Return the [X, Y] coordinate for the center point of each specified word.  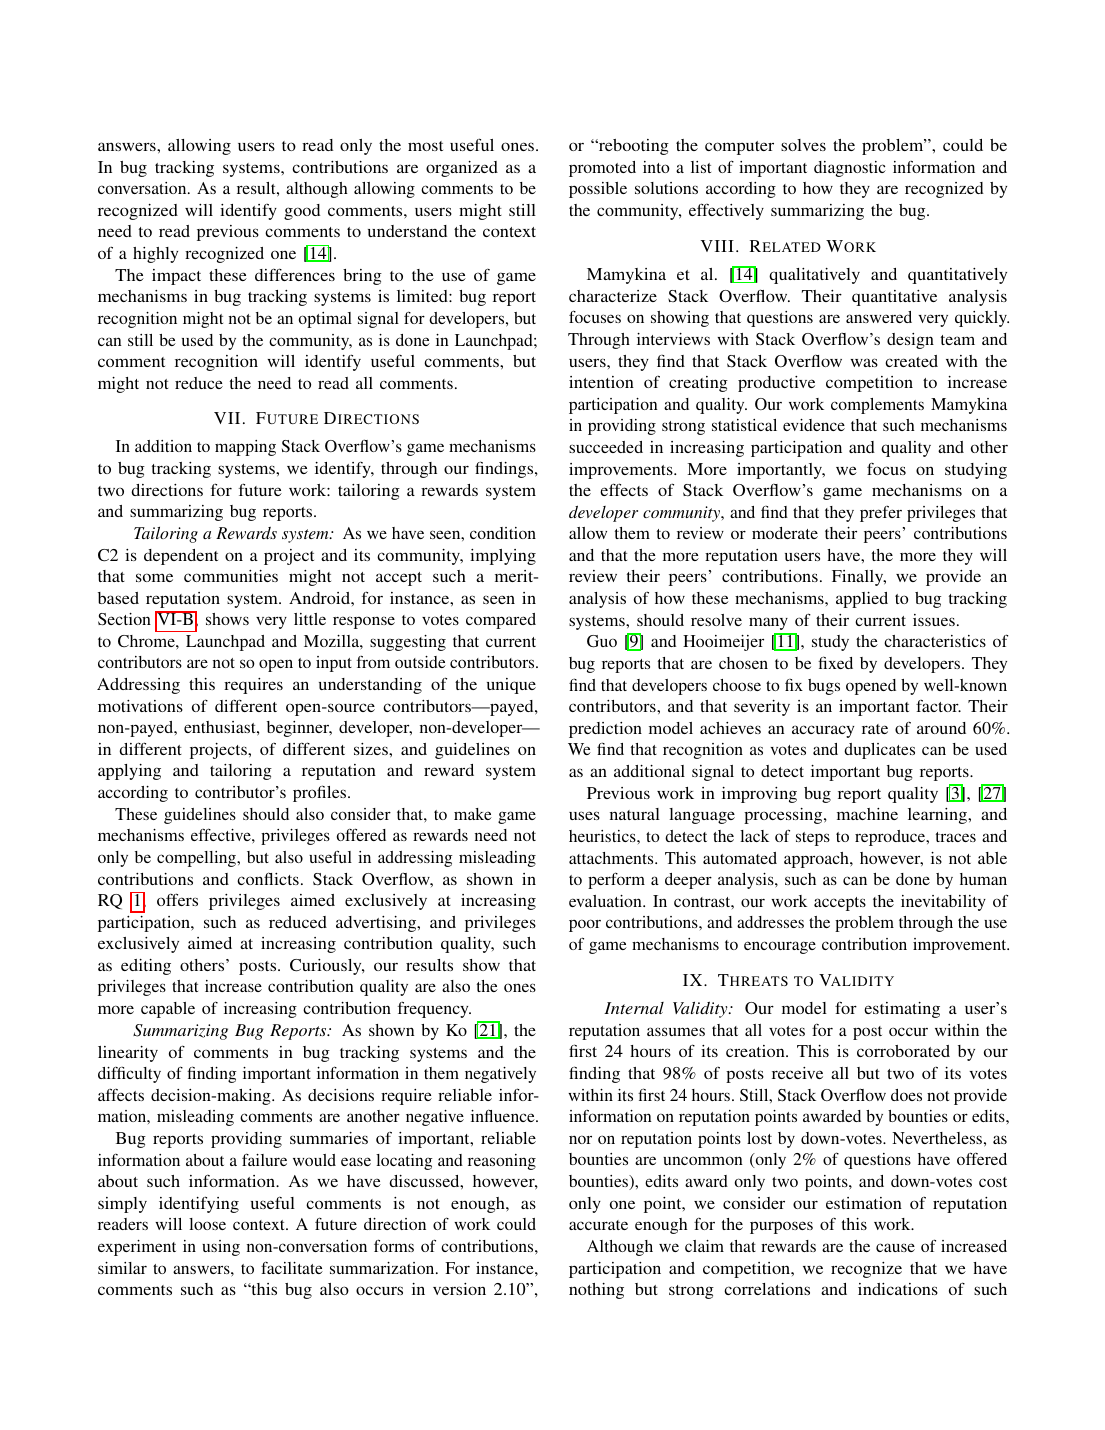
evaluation [606, 901]
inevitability [943, 903]
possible [598, 190]
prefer [881, 513]
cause [895, 1247]
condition [503, 533]
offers [177, 899]
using [221, 1248]
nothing [596, 1291]
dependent [181, 557]
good [302, 212]
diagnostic [850, 169]
